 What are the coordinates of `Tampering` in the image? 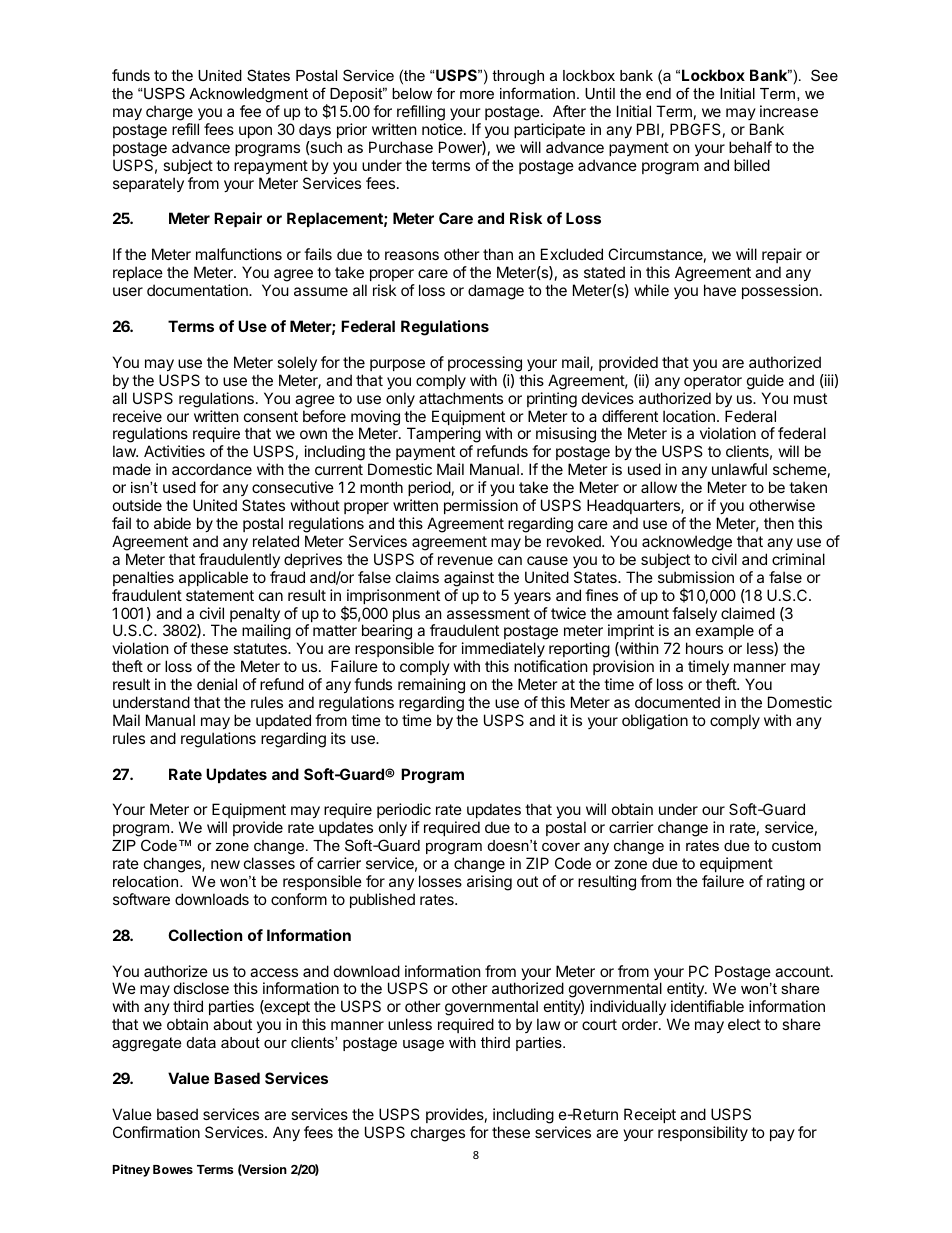 It's located at (444, 436).
